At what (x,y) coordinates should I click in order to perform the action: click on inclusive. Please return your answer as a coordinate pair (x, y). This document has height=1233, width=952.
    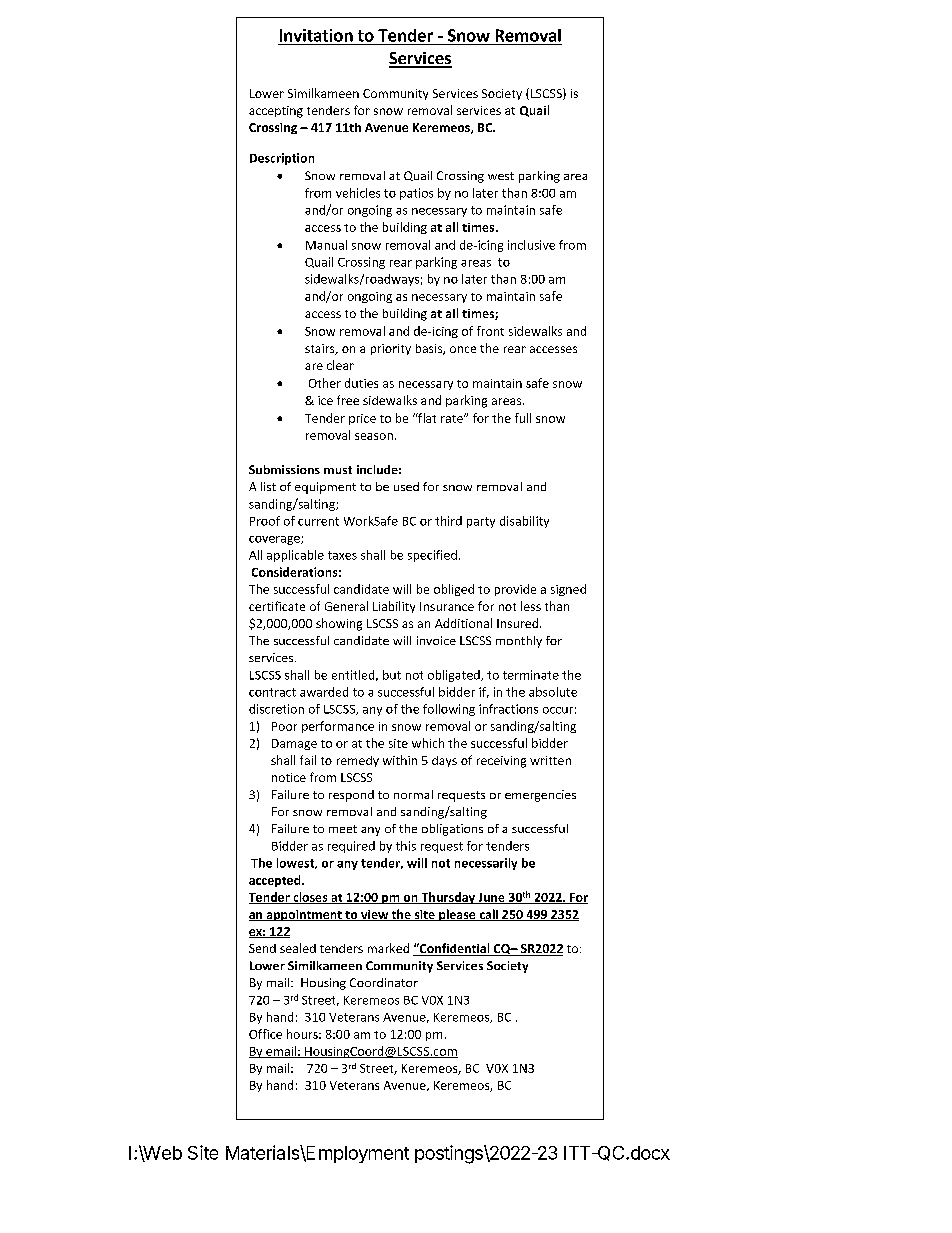
    Looking at the image, I should click on (531, 245).
